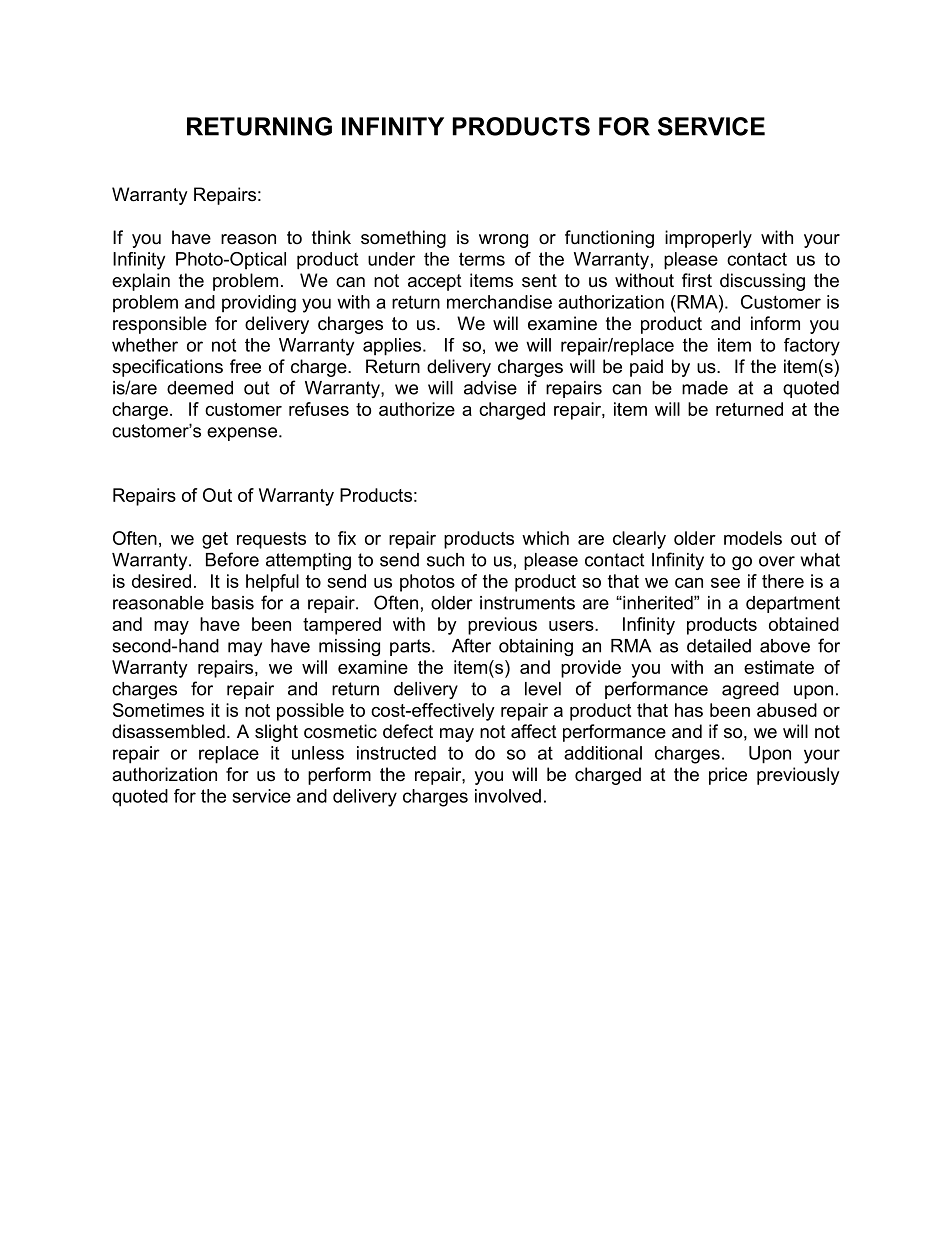 This screenshot has height=1233, width=952. Describe the element at coordinates (545, 538) in the screenshot. I see `which` at that location.
